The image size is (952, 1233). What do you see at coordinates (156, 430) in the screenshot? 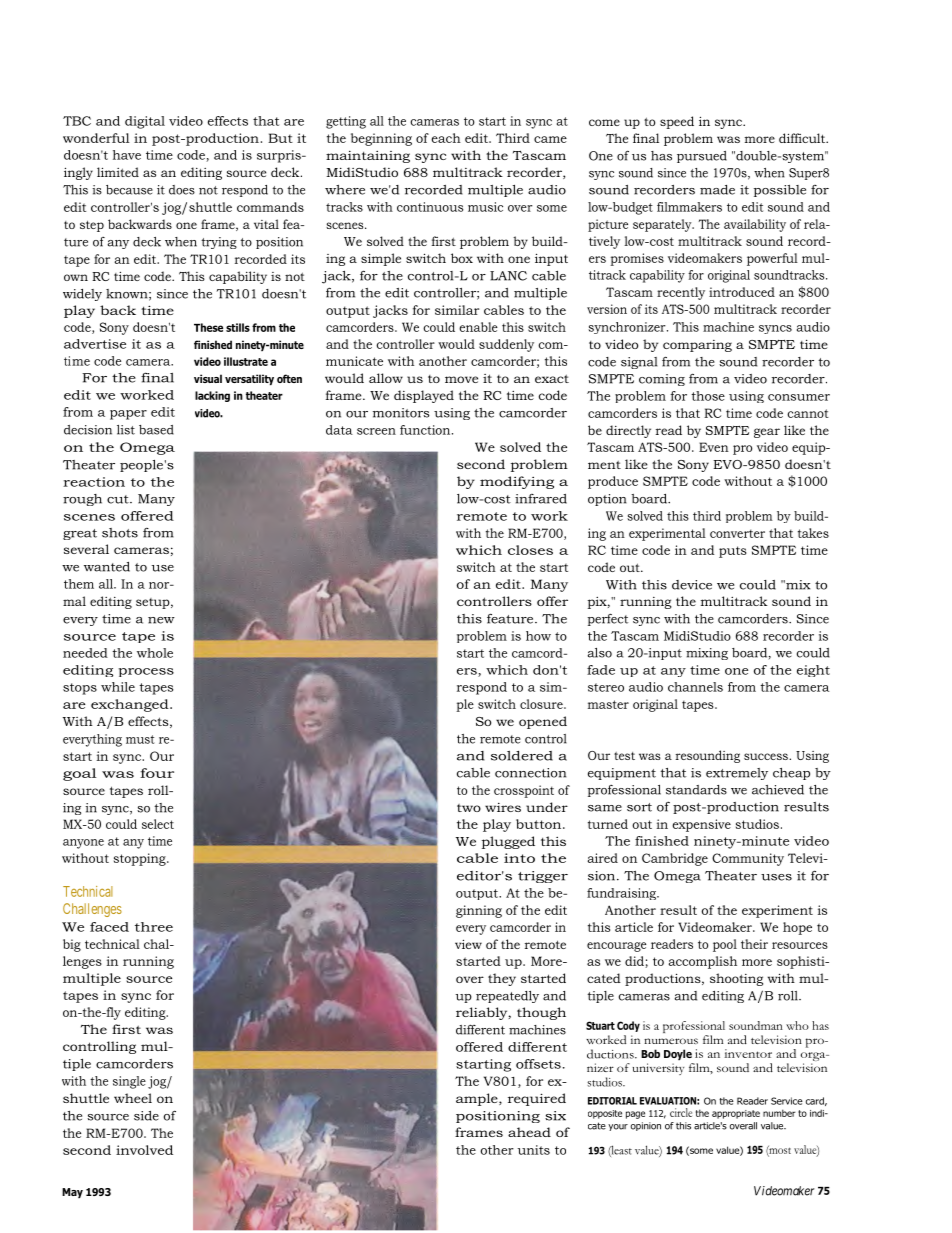
I see `based` at bounding box center [156, 430].
